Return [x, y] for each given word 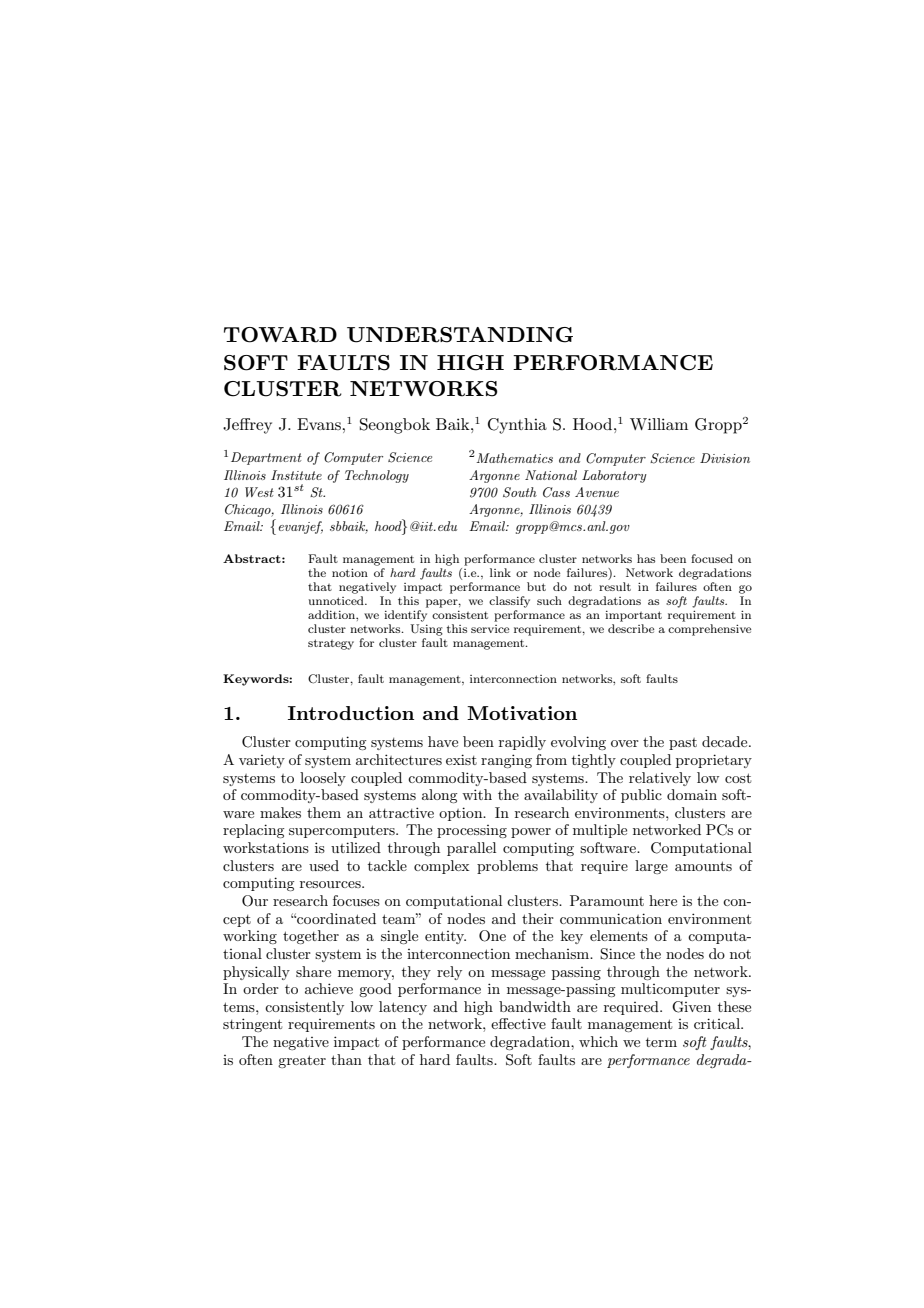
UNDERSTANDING [460, 335]
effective [518, 1023]
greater [302, 1061]
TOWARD [280, 335]
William [659, 424]
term [661, 1042]
